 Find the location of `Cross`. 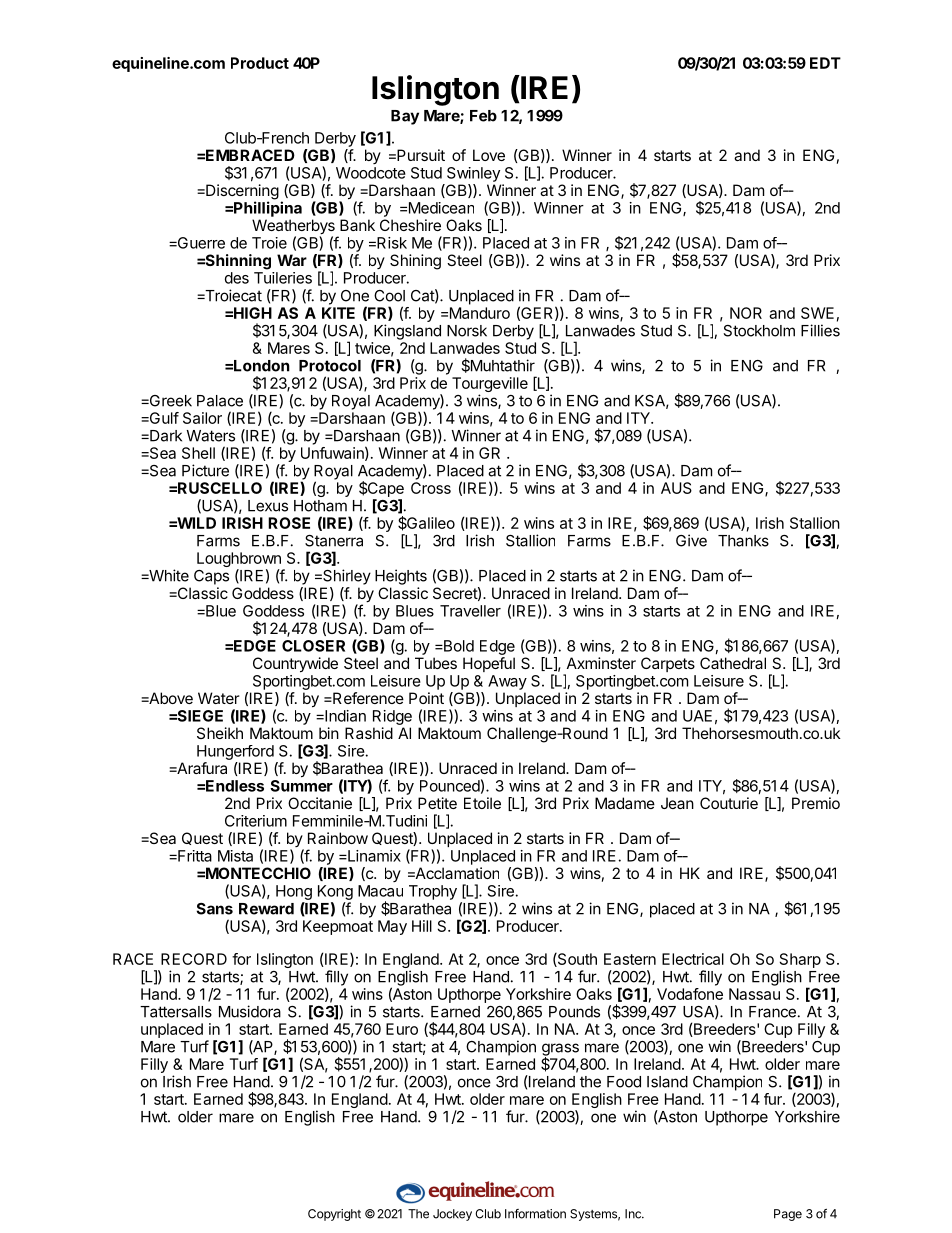

Cross is located at coordinates (431, 488).
